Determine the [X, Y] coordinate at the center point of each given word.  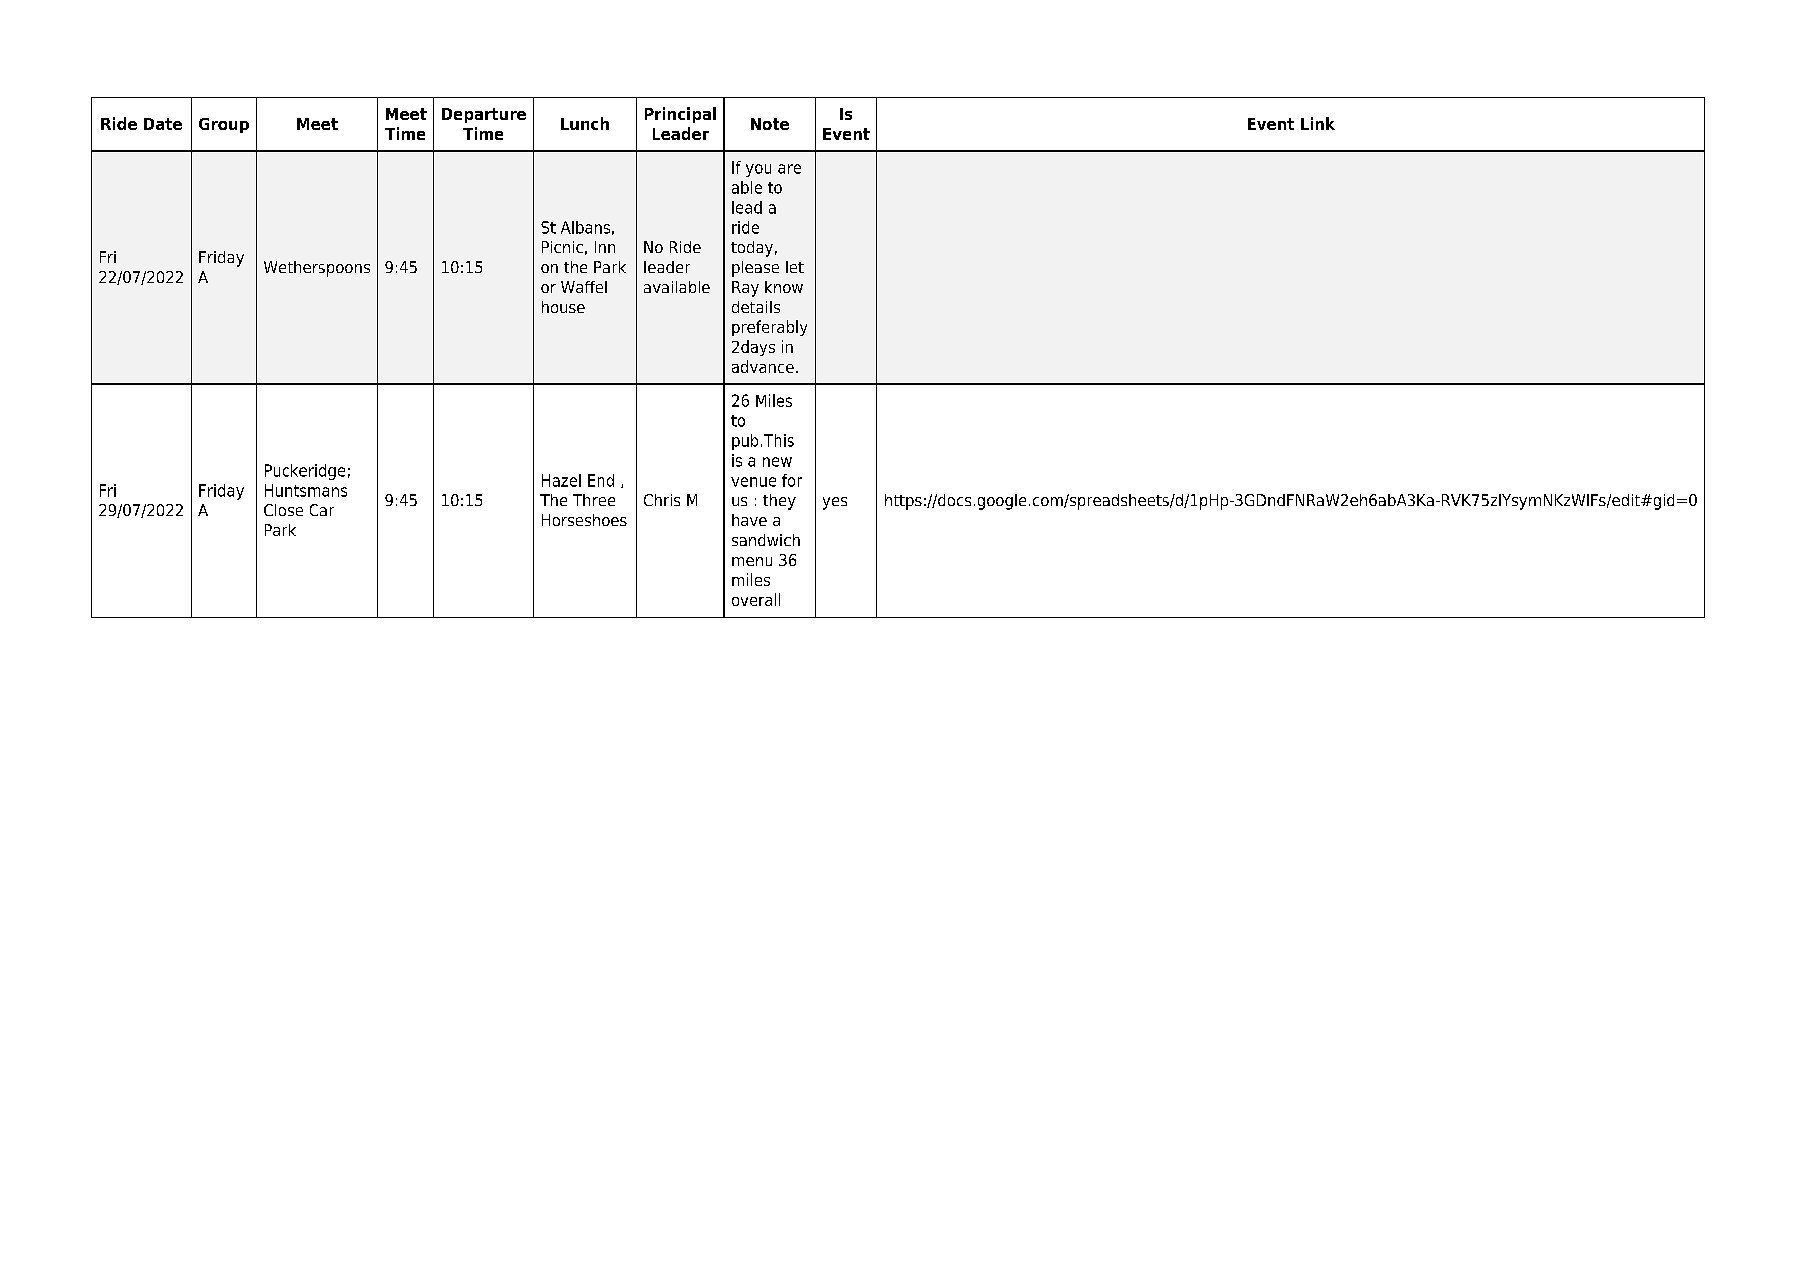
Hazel [561, 480]
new [777, 462]
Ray [745, 289]
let [795, 267]
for [792, 480]
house [563, 307]
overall [756, 599]
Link [1318, 123]
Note [770, 124]
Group [224, 125]
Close [283, 510]
